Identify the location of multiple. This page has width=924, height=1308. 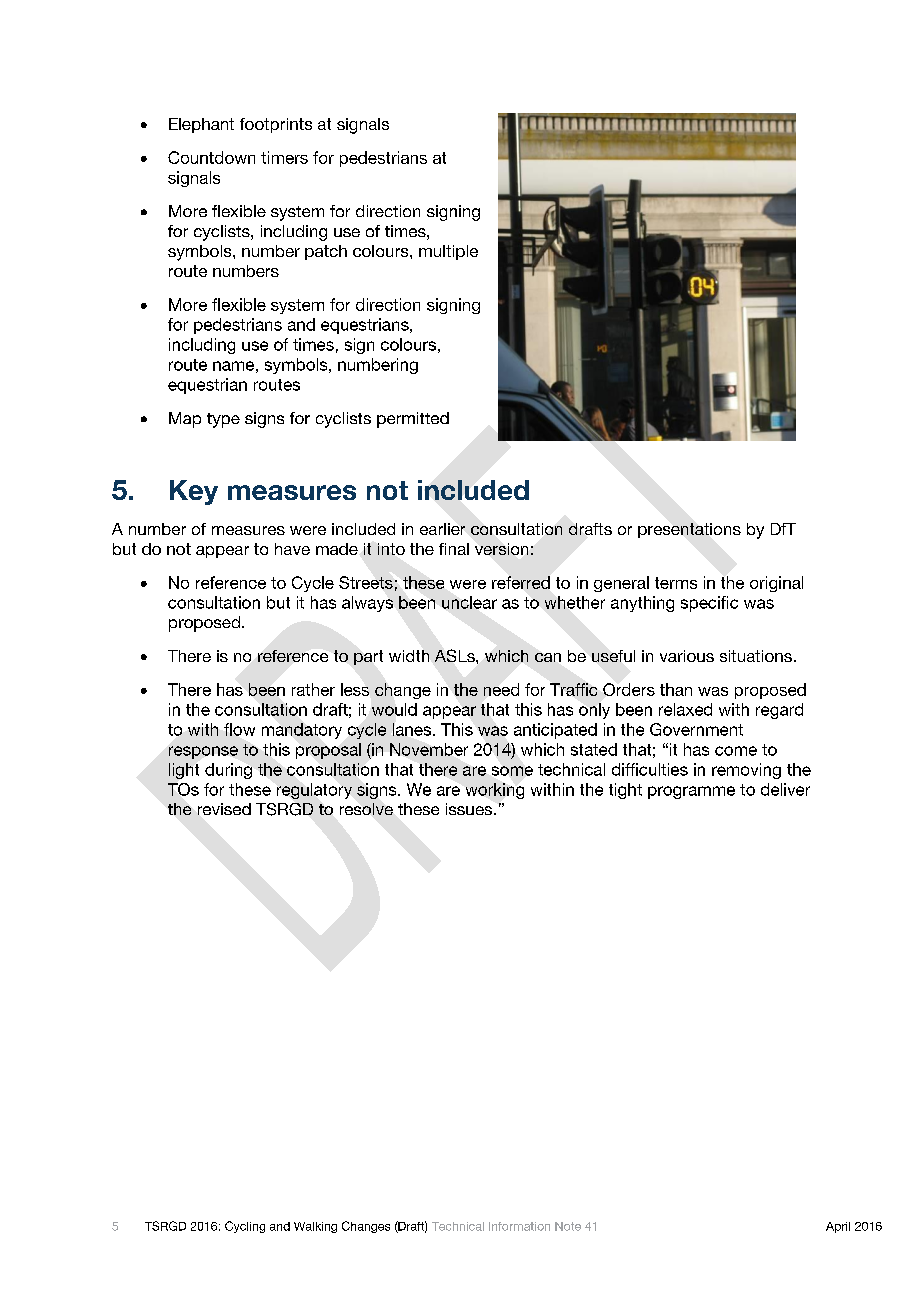
(448, 252).
